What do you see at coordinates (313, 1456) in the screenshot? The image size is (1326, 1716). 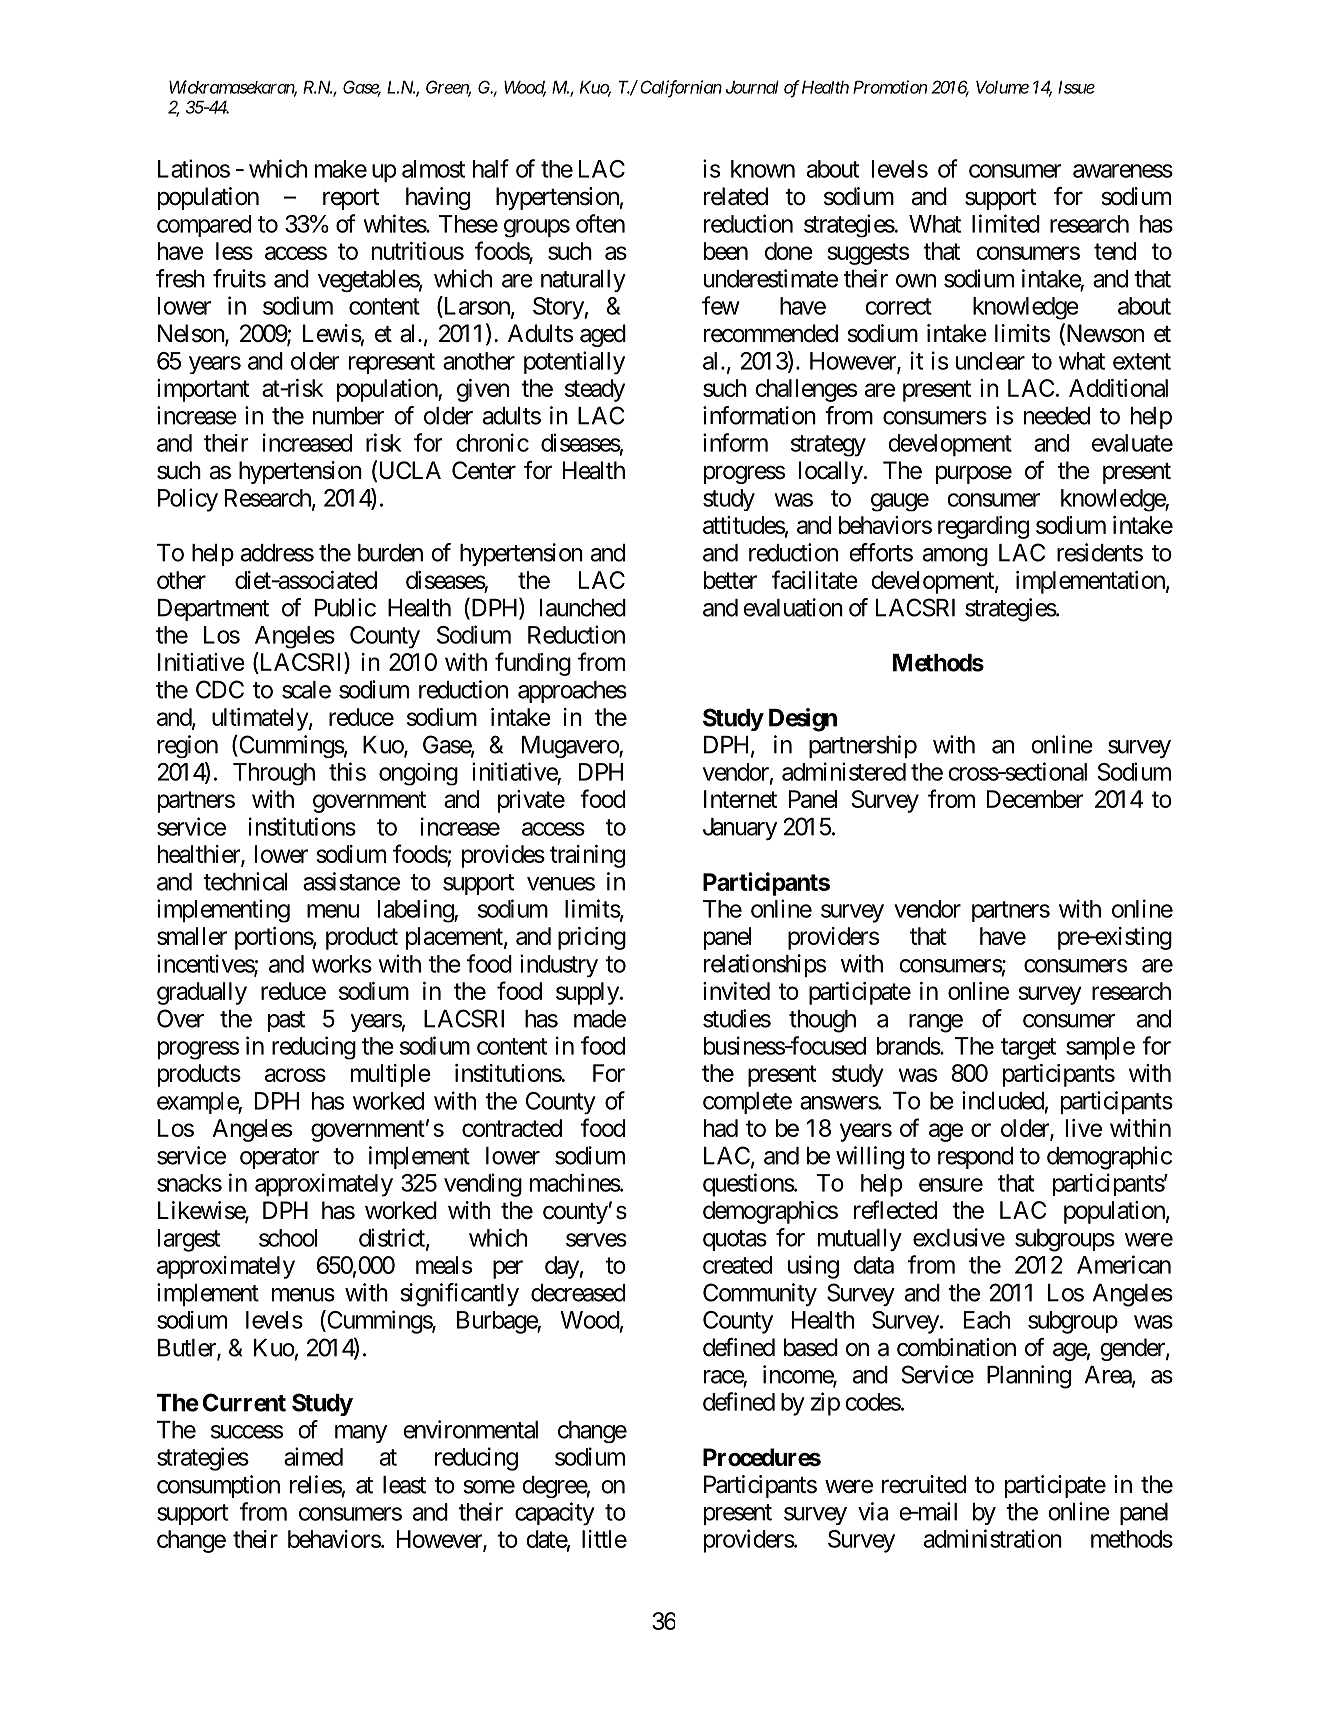 I see `aimed` at bounding box center [313, 1456].
